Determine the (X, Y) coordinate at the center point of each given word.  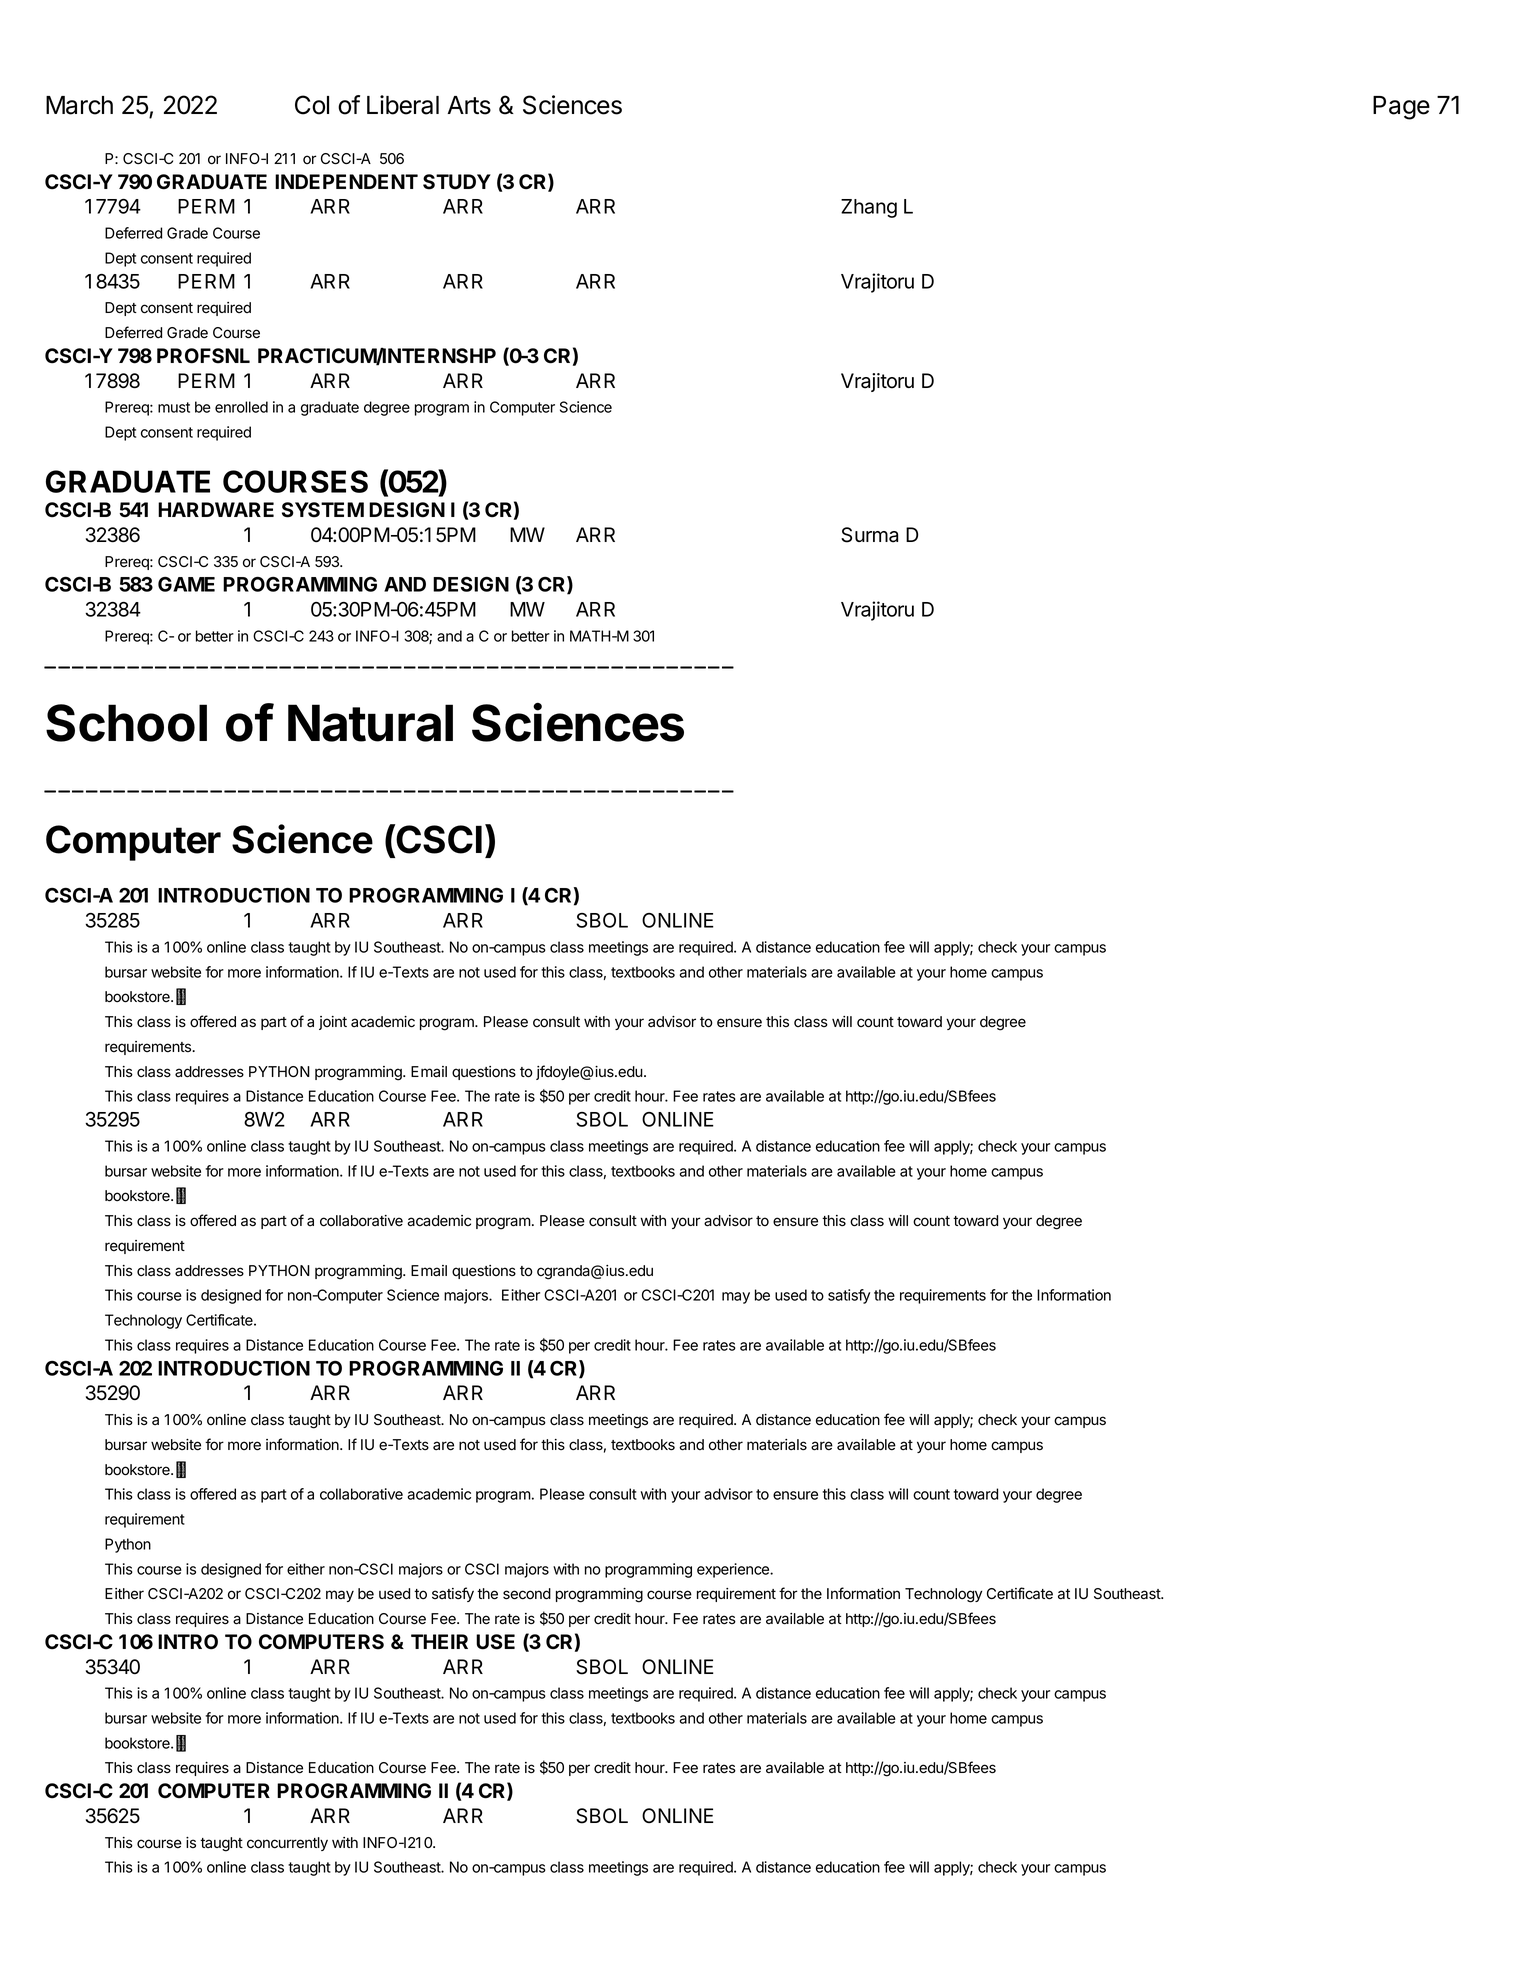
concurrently (287, 1844)
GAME (186, 584)
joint (333, 1023)
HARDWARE (216, 509)
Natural (370, 723)
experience (734, 1570)
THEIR (439, 1641)
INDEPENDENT (346, 181)
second (527, 1594)
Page (1401, 108)
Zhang (869, 208)
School (126, 723)
